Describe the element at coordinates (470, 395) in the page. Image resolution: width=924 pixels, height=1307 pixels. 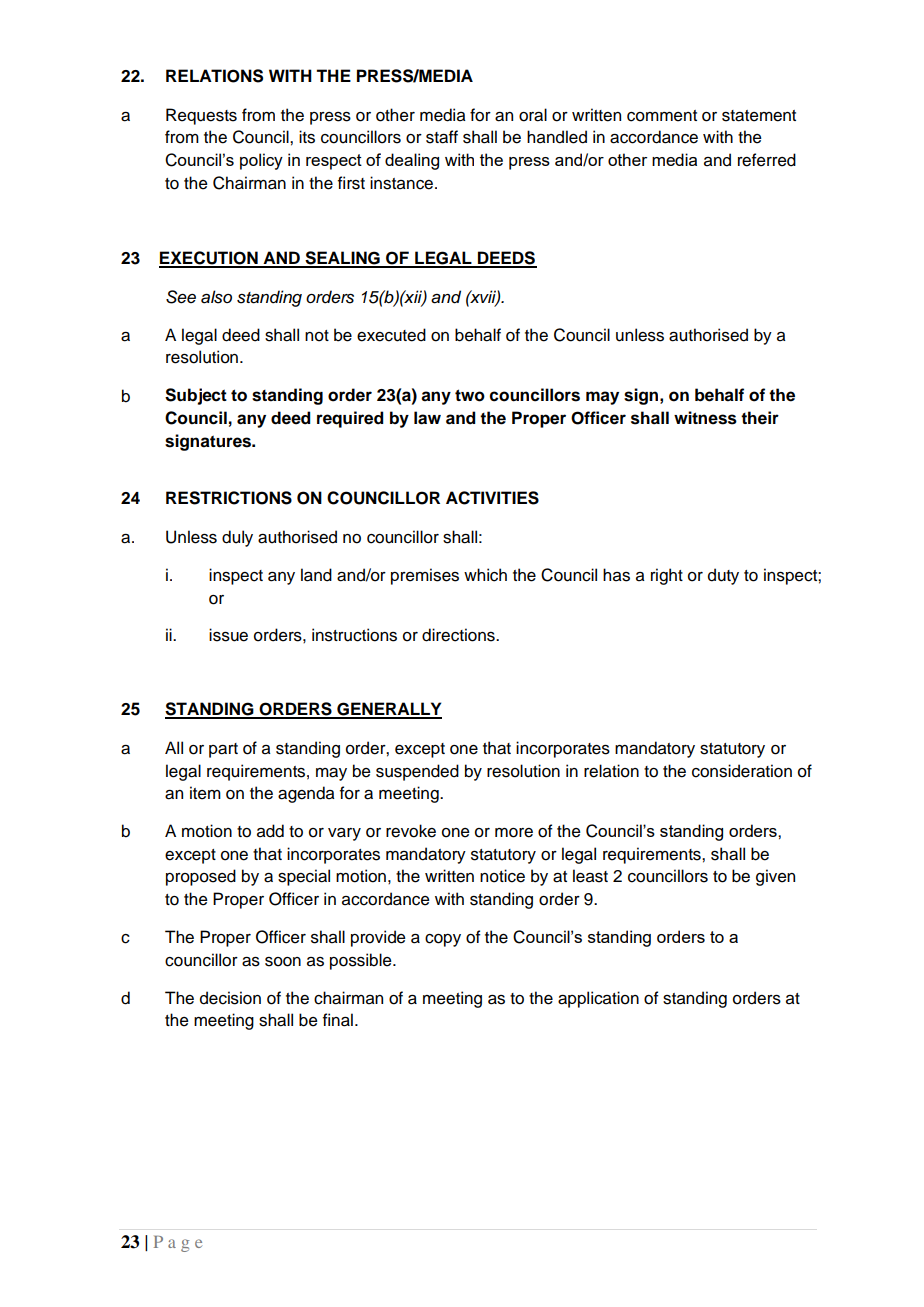
I see `two` at that location.
